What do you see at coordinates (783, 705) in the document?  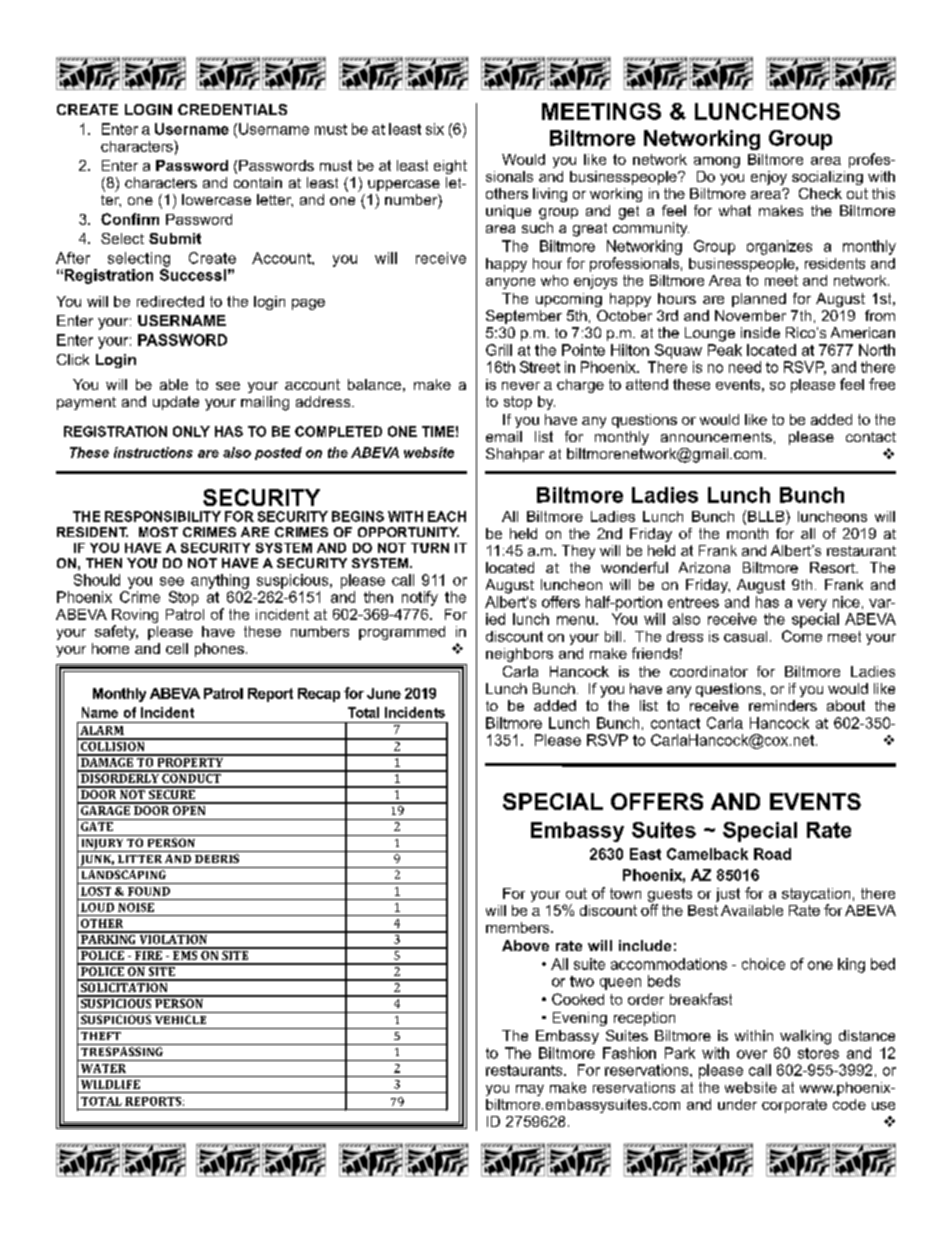 I see `reminders` at bounding box center [783, 705].
